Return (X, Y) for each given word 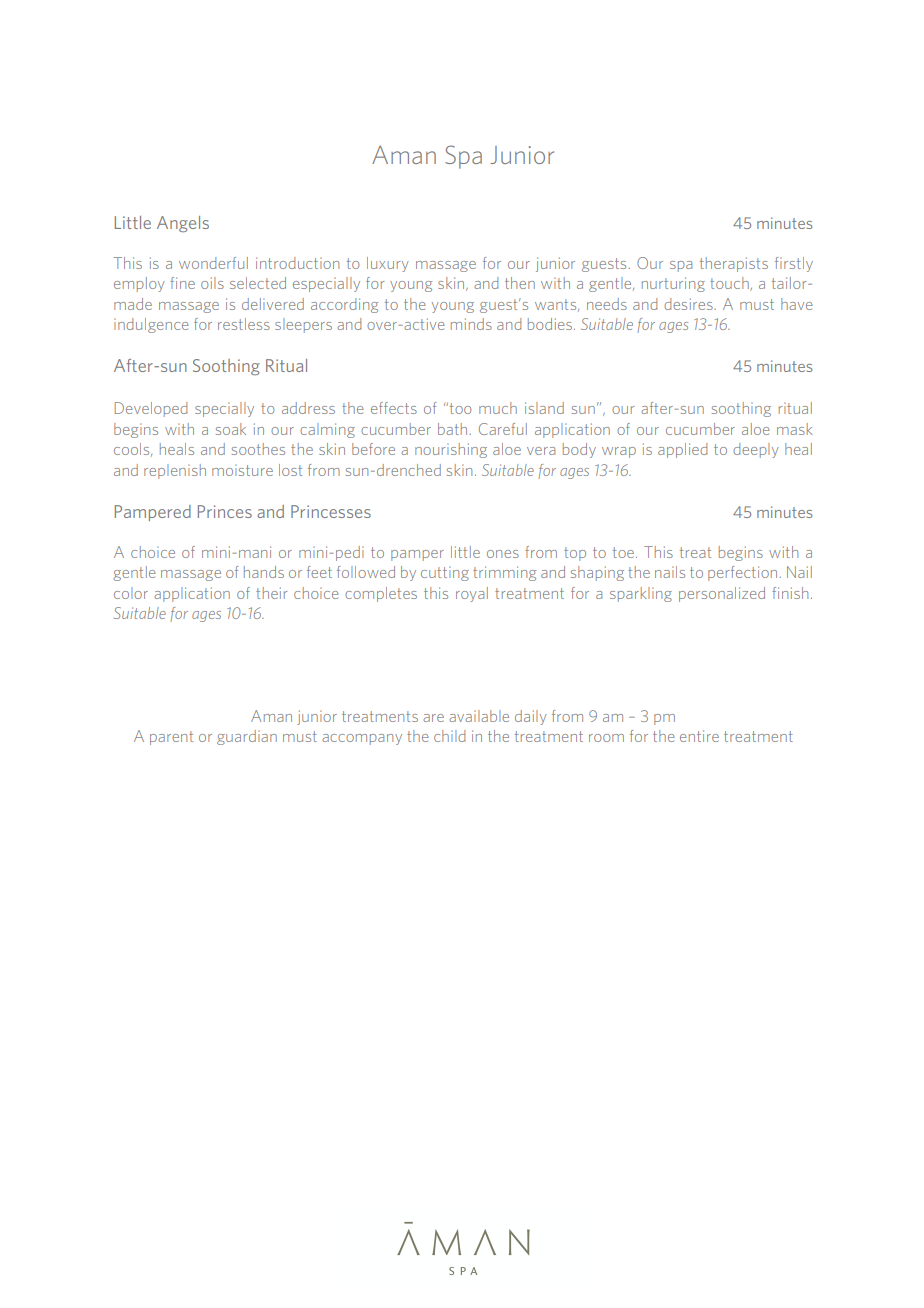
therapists (734, 264)
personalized (722, 594)
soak (231, 429)
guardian (247, 737)
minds (471, 324)
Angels (183, 224)
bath (454, 429)
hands (264, 572)
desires (689, 304)
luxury (388, 264)
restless (244, 324)
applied (682, 450)
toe (623, 552)
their (271, 593)
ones (503, 554)
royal (472, 594)
